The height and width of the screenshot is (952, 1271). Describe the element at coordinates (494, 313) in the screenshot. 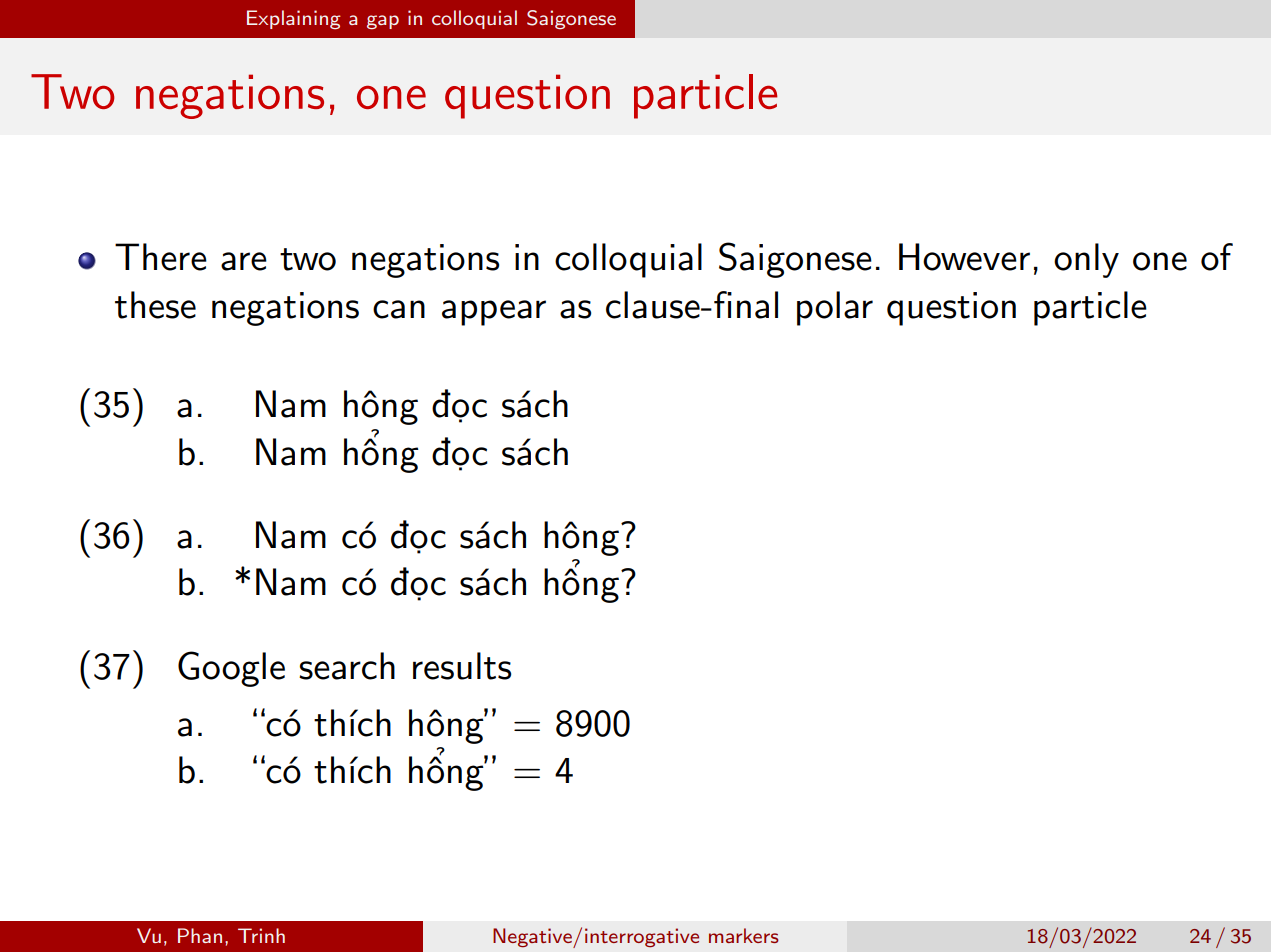

I see `appear` at that location.
